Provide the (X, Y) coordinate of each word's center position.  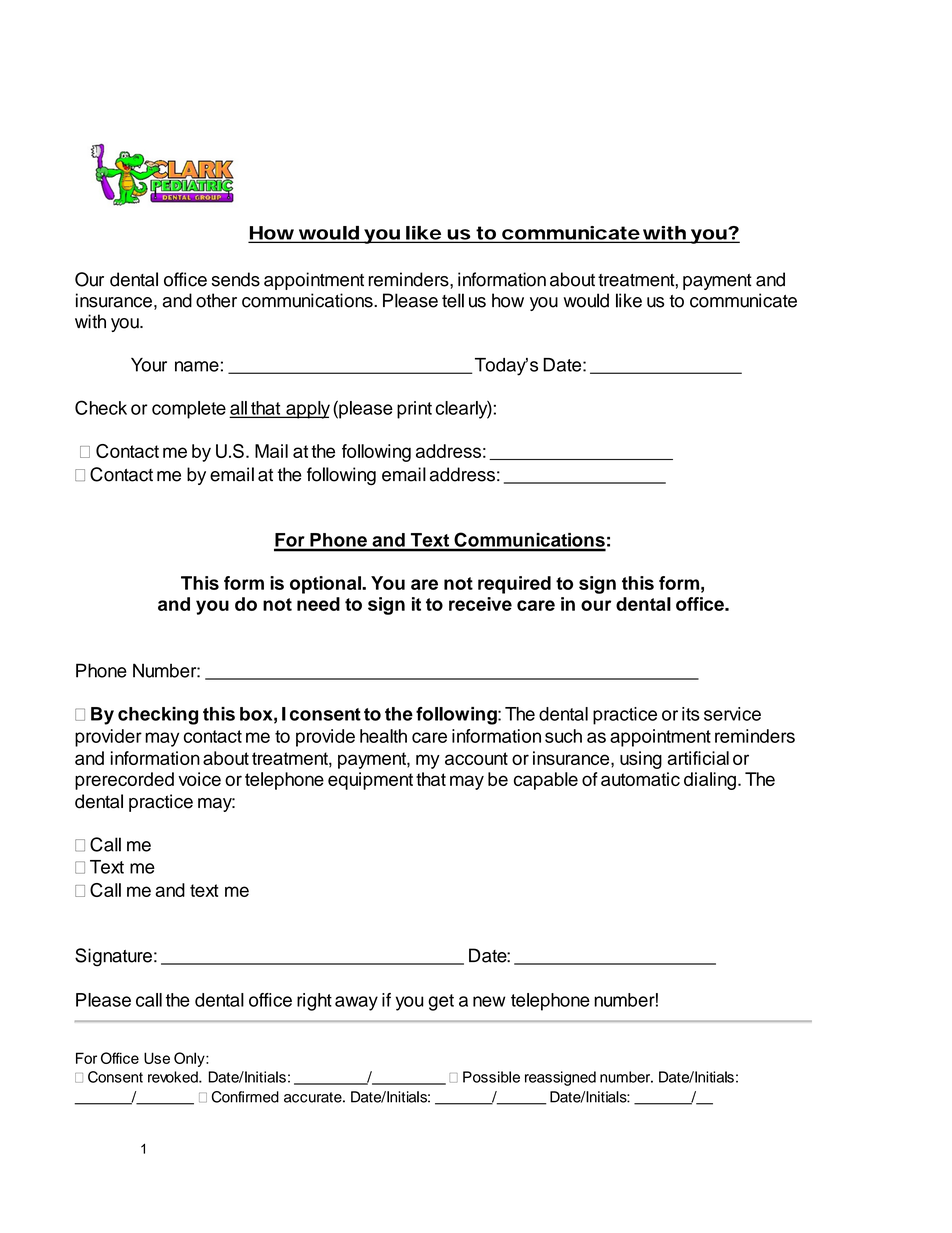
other (216, 300)
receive (480, 604)
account (476, 758)
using (641, 760)
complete (189, 410)
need (318, 604)
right (314, 1002)
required (514, 585)
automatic (640, 779)
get (441, 1002)
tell (453, 300)
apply (307, 410)
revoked (174, 1077)
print (414, 410)
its (691, 714)
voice (199, 779)
